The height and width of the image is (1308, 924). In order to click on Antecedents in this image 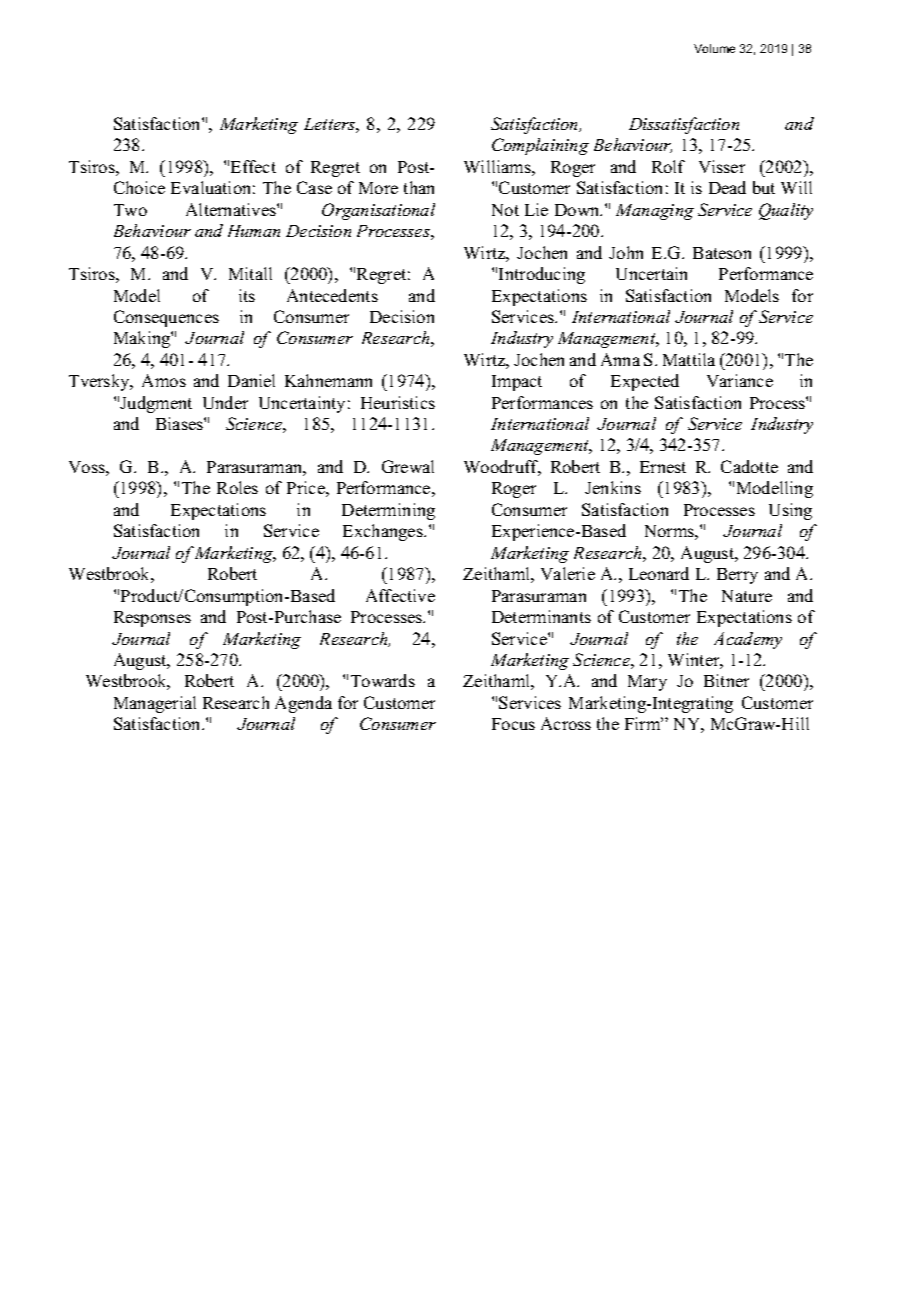, I will do `click(332, 295)`.
